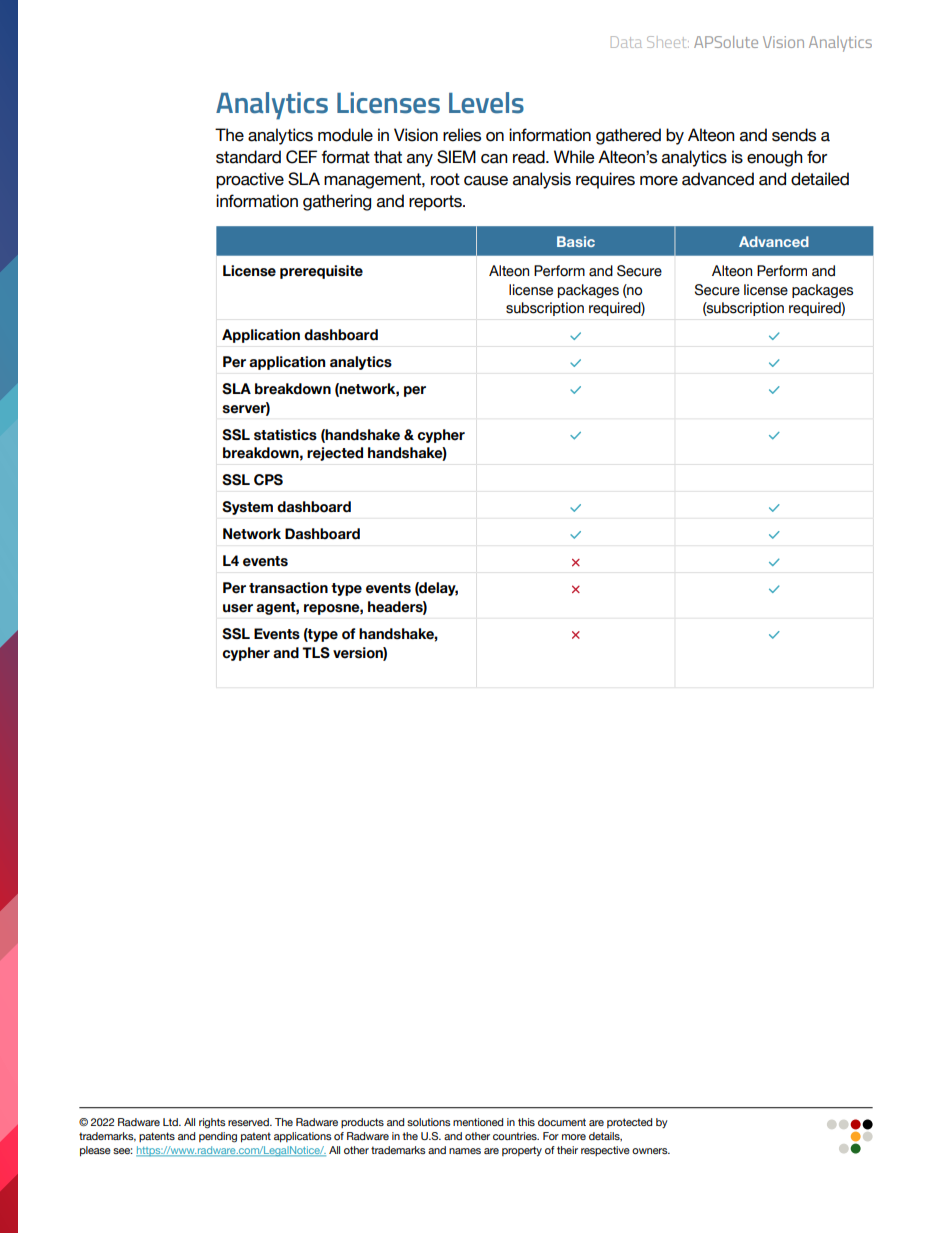 The width and height of the document is (952, 1233). Describe the element at coordinates (335, 454) in the document. I see `rejected` at that location.
